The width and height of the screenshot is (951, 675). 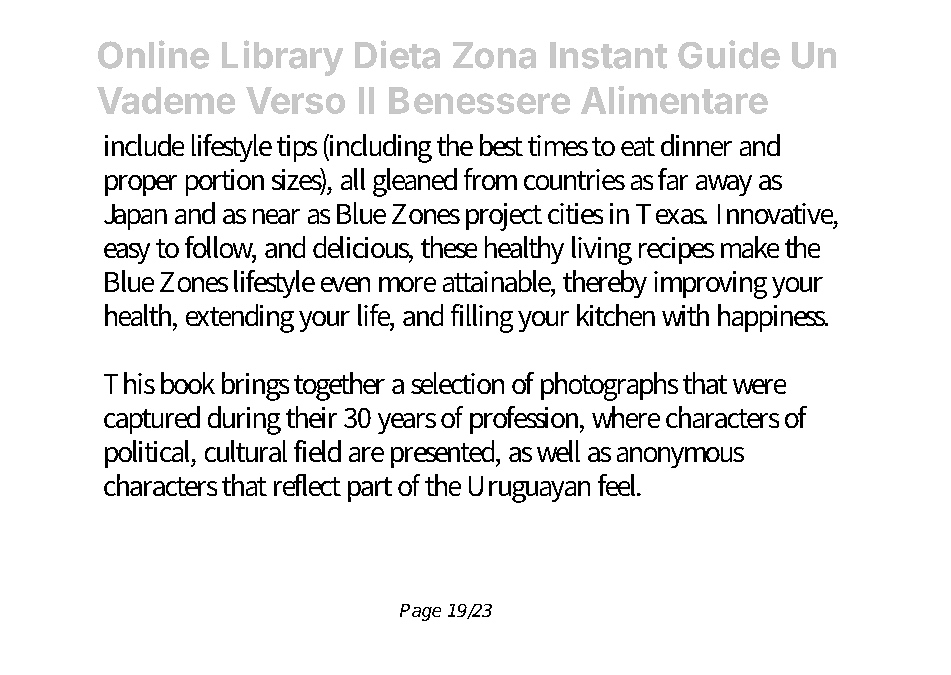 I want to click on Page, so click(x=420, y=612).
